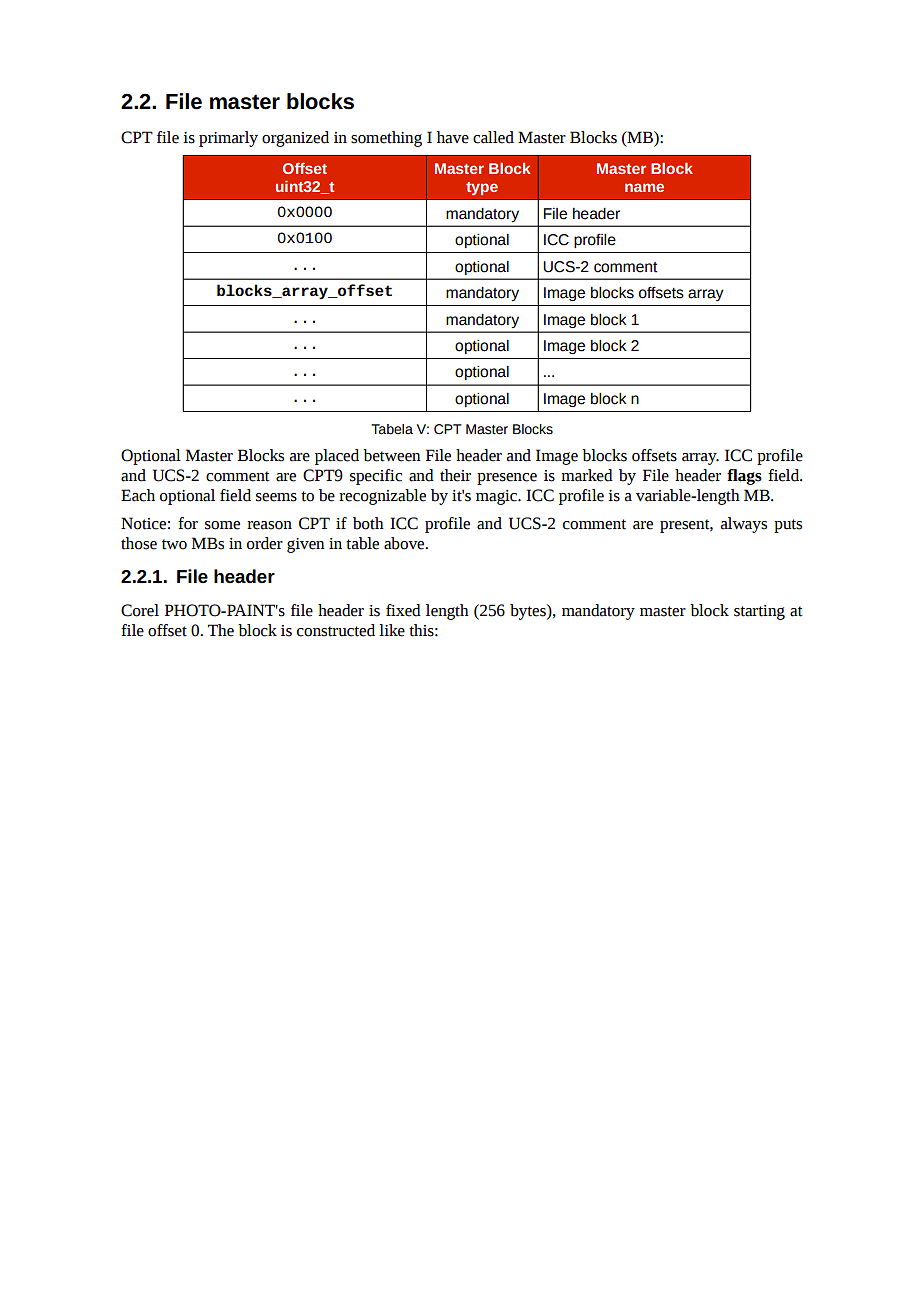  What do you see at coordinates (744, 525) in the screenshot?
I see `always` at bounding box center [744, 525].
